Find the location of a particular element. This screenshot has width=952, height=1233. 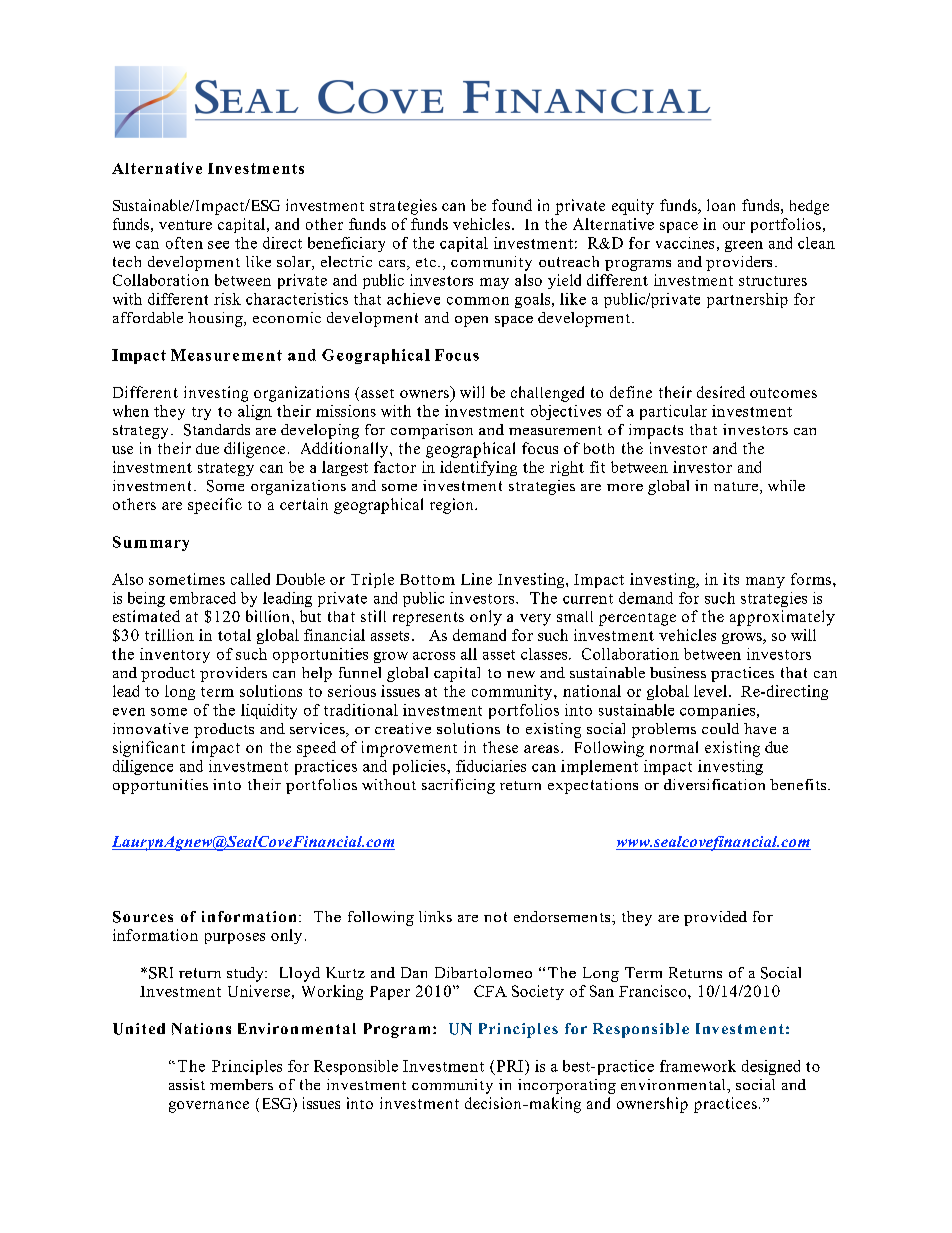

not is located at coordinates (495, 917).
